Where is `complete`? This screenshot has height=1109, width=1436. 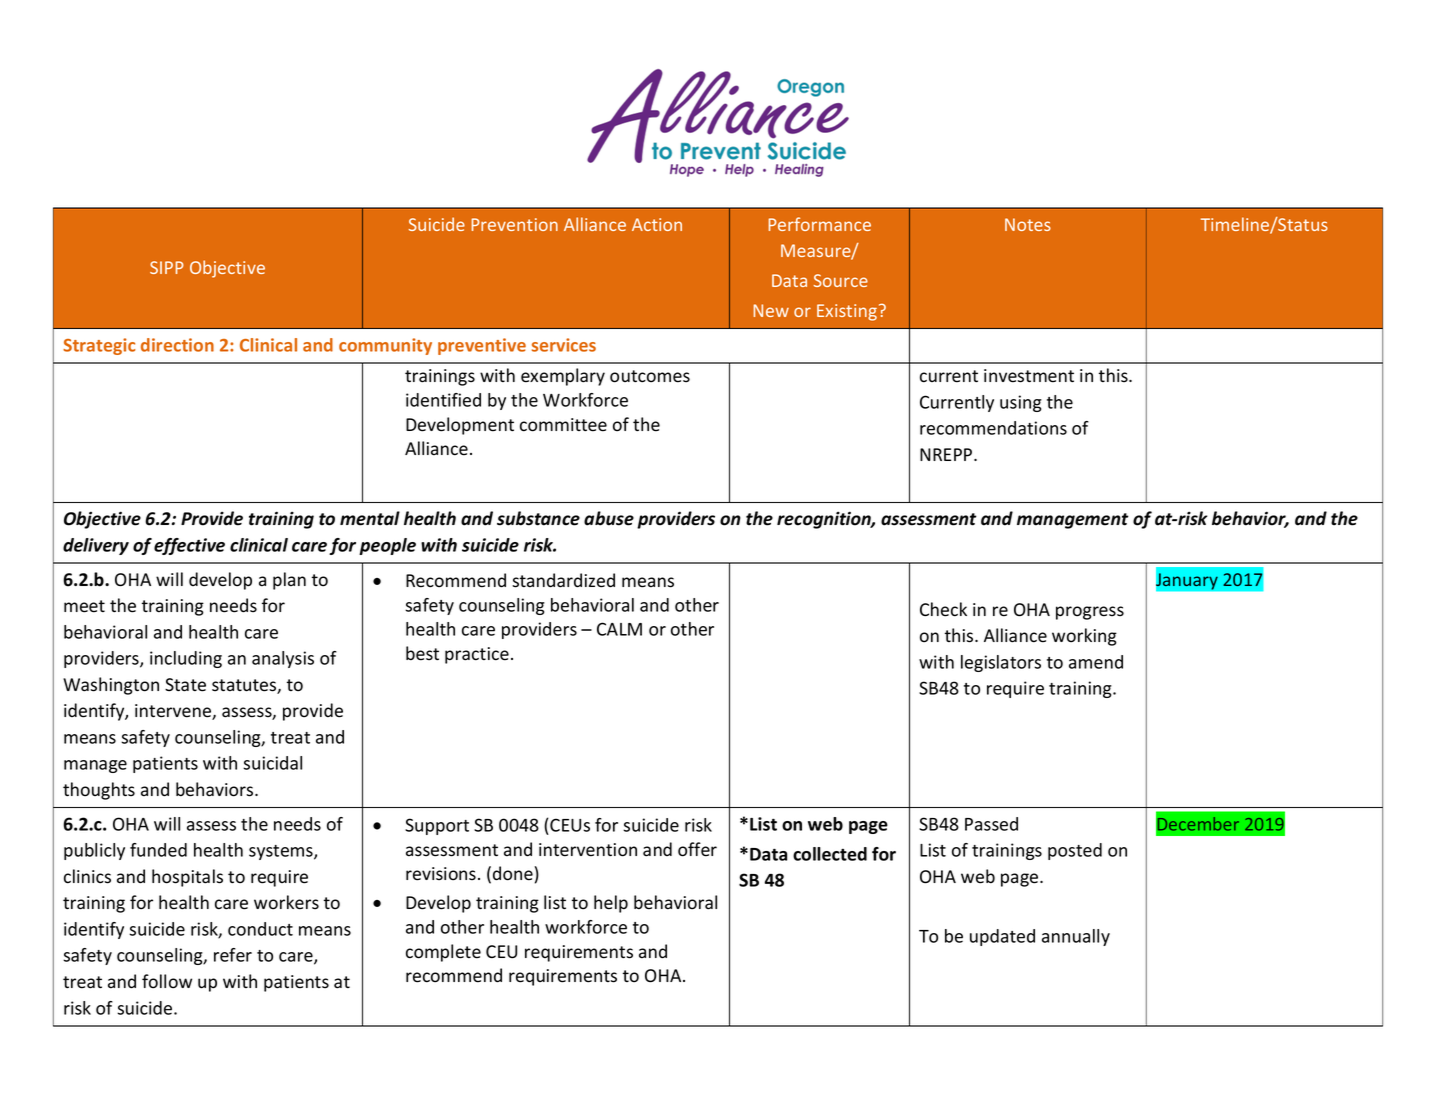
complete is located at coordinates (443, 953).
